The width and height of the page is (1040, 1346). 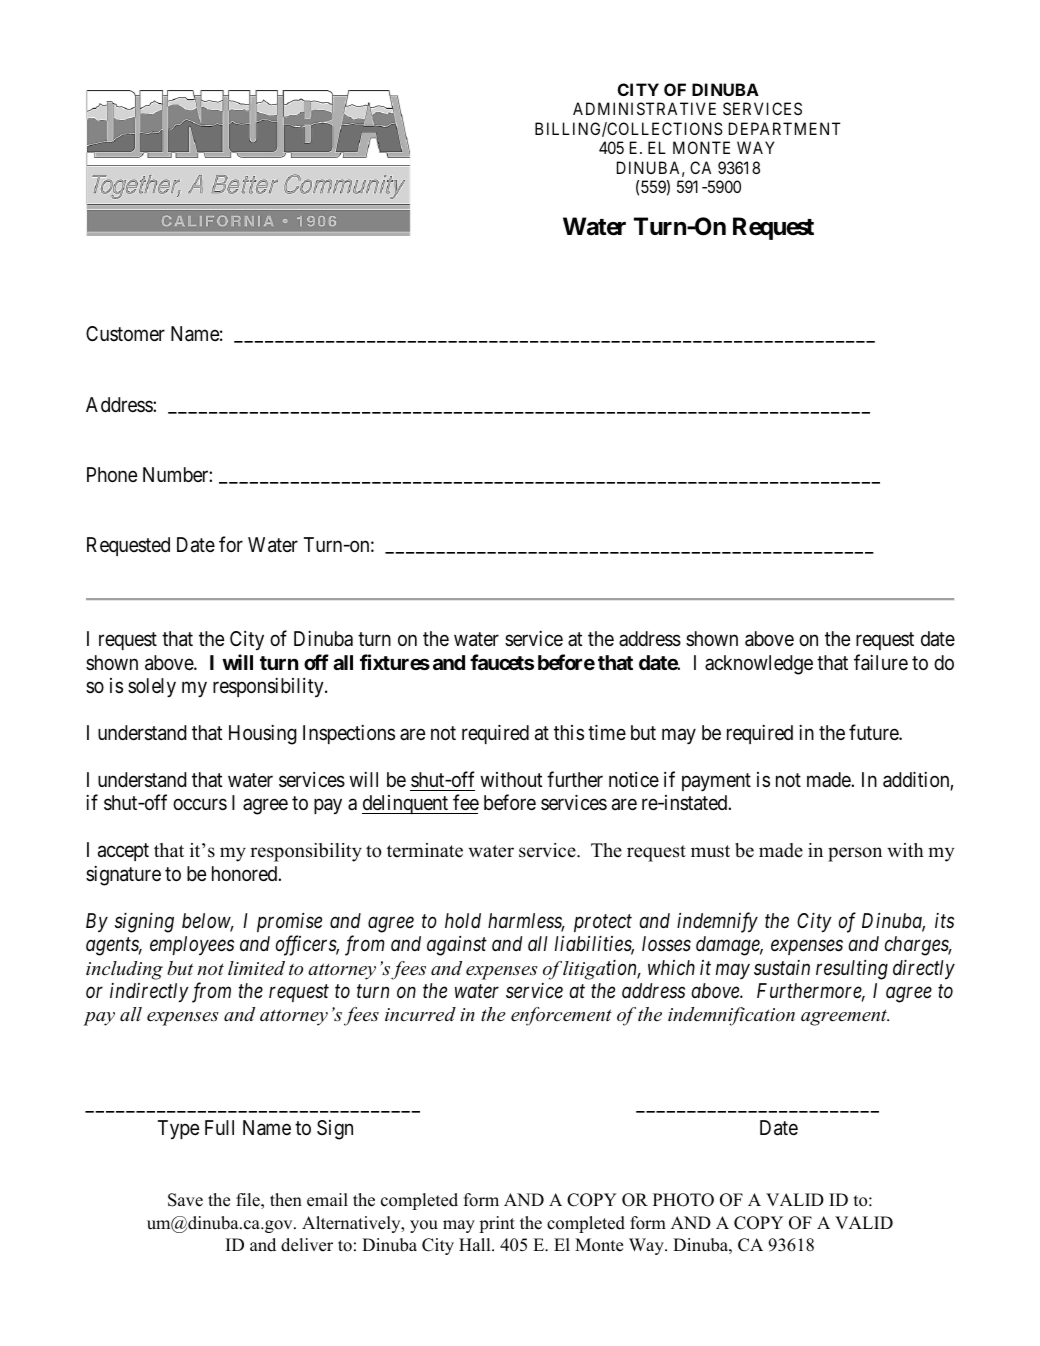 I want to click on print, so click(x=497, y=1224).
